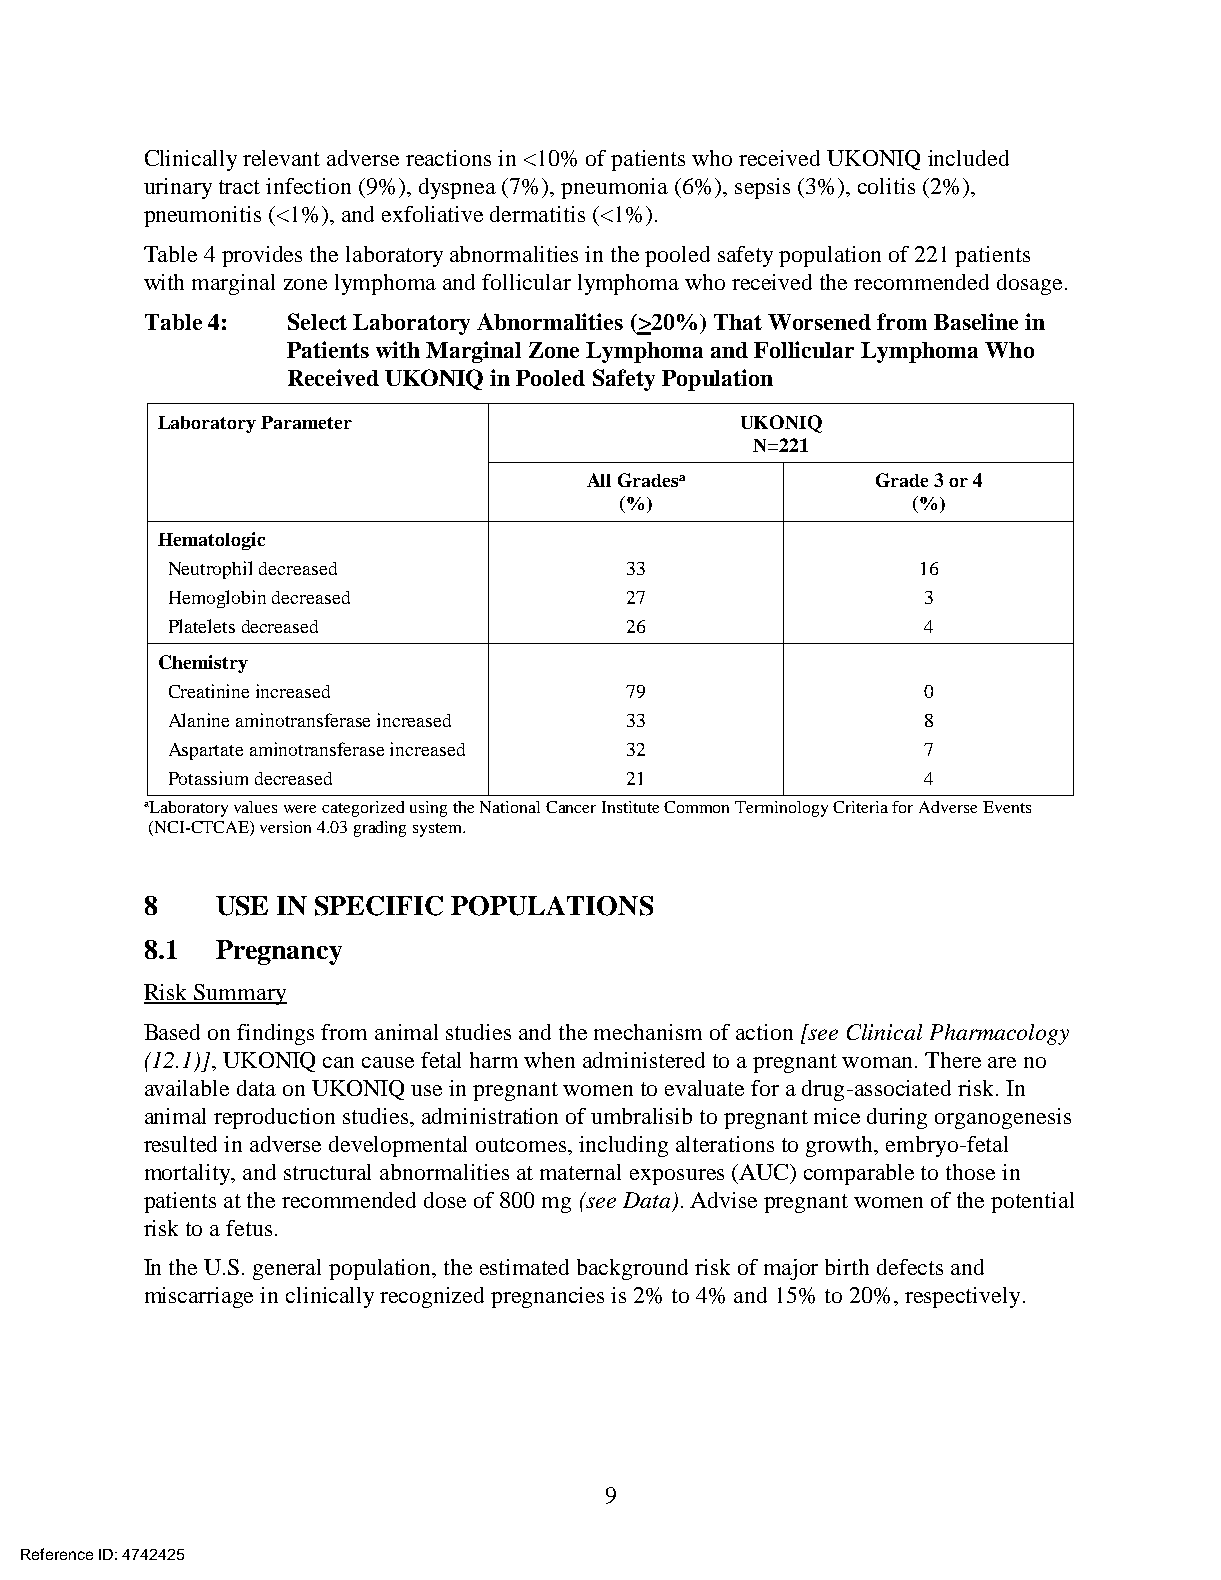 The width and height of the screenshot is (1221, 1580). Describe the element at coordinates (571, 807) in the screenshot. I see `Cancer` at that location.
